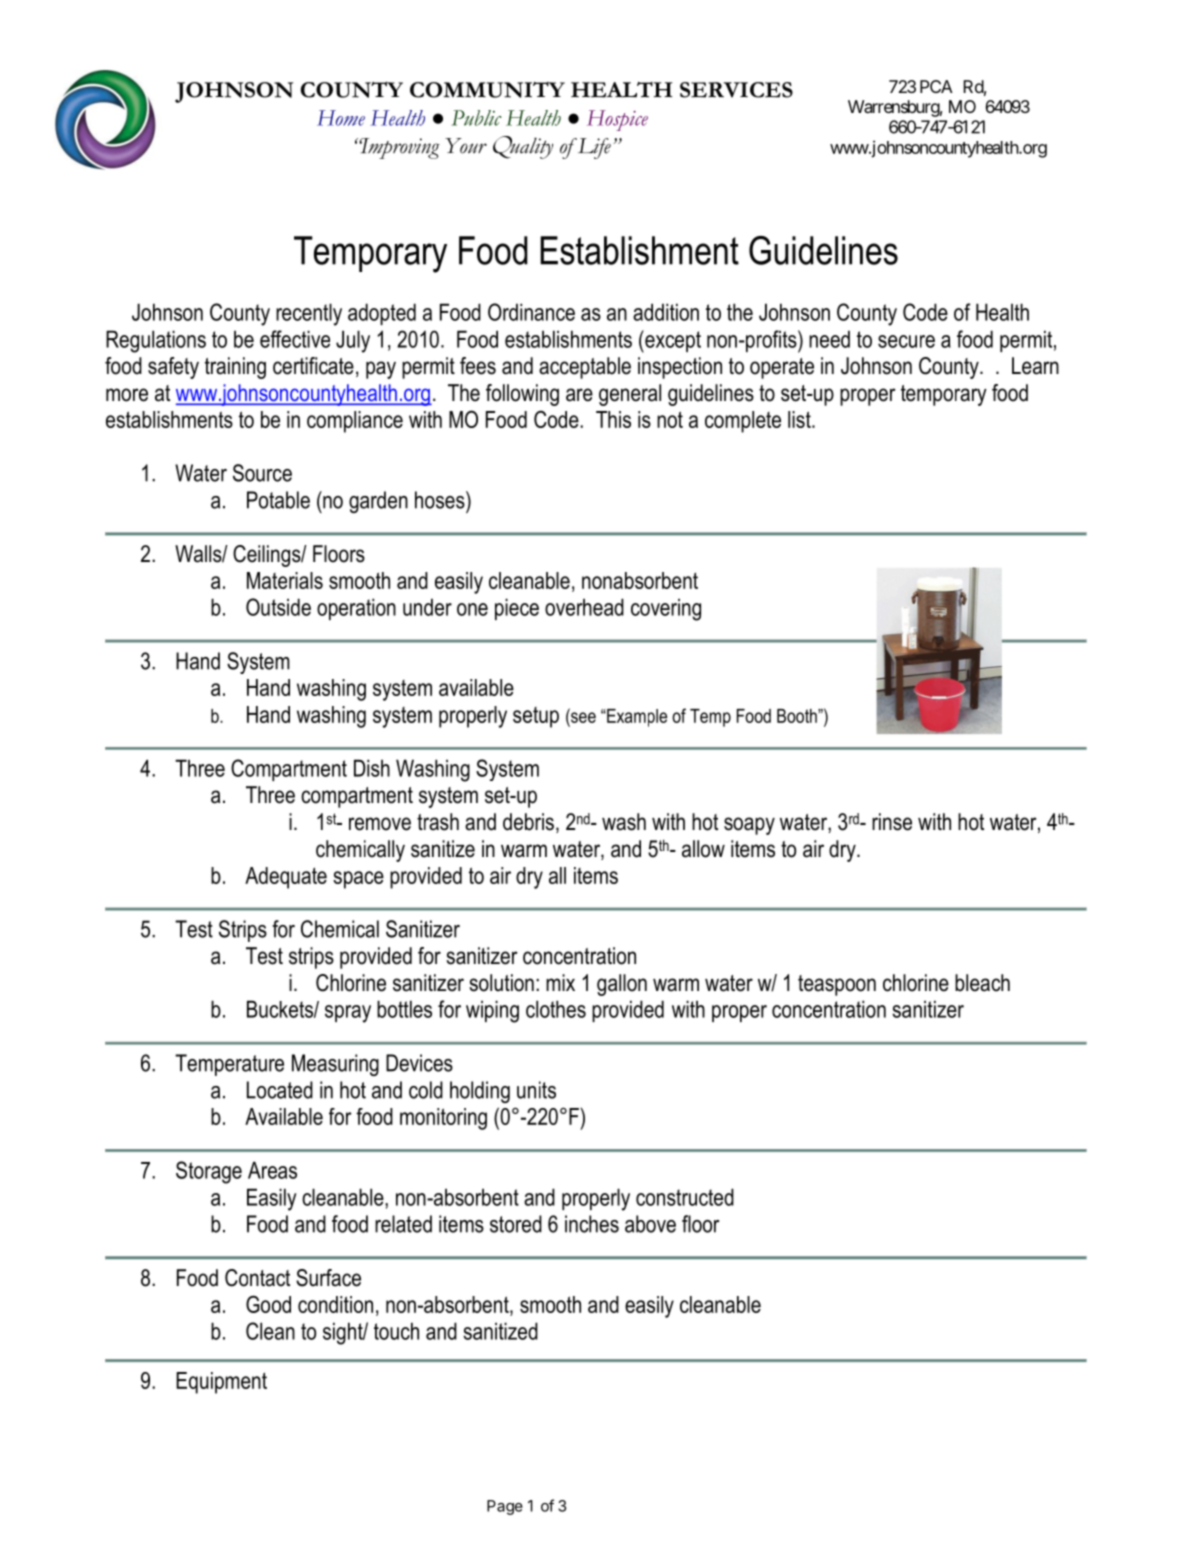  I want to click on Life, so click(593, 148).
